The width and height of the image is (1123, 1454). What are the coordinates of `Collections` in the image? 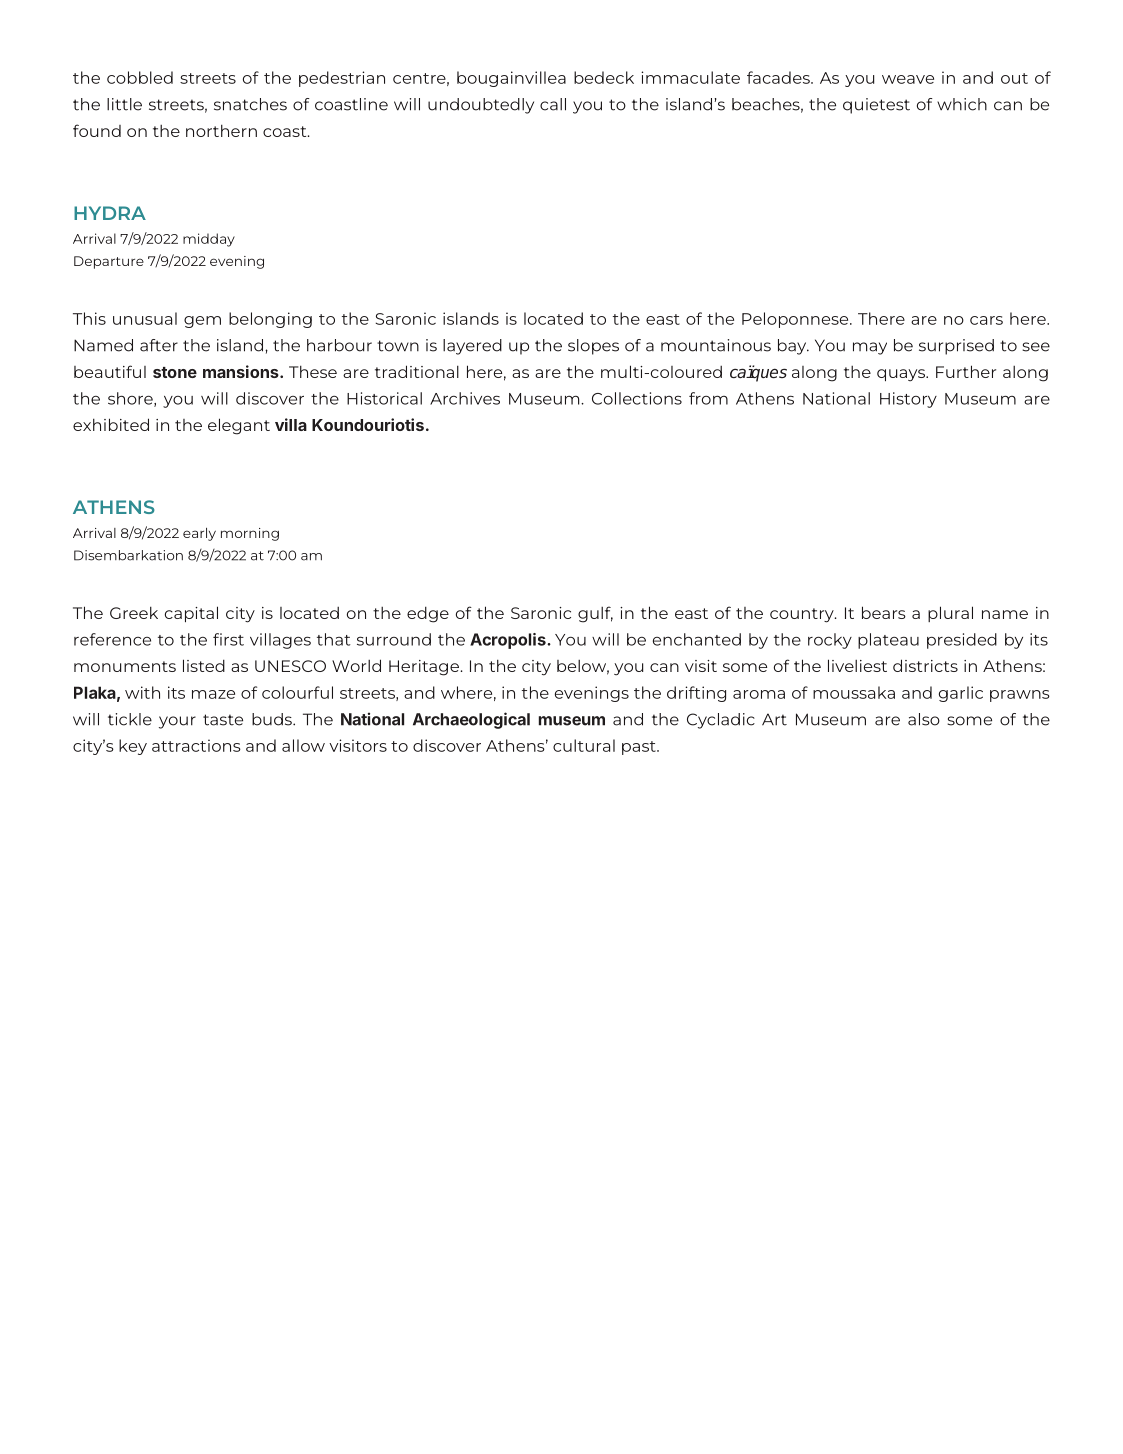 It's located at (637, 398).
